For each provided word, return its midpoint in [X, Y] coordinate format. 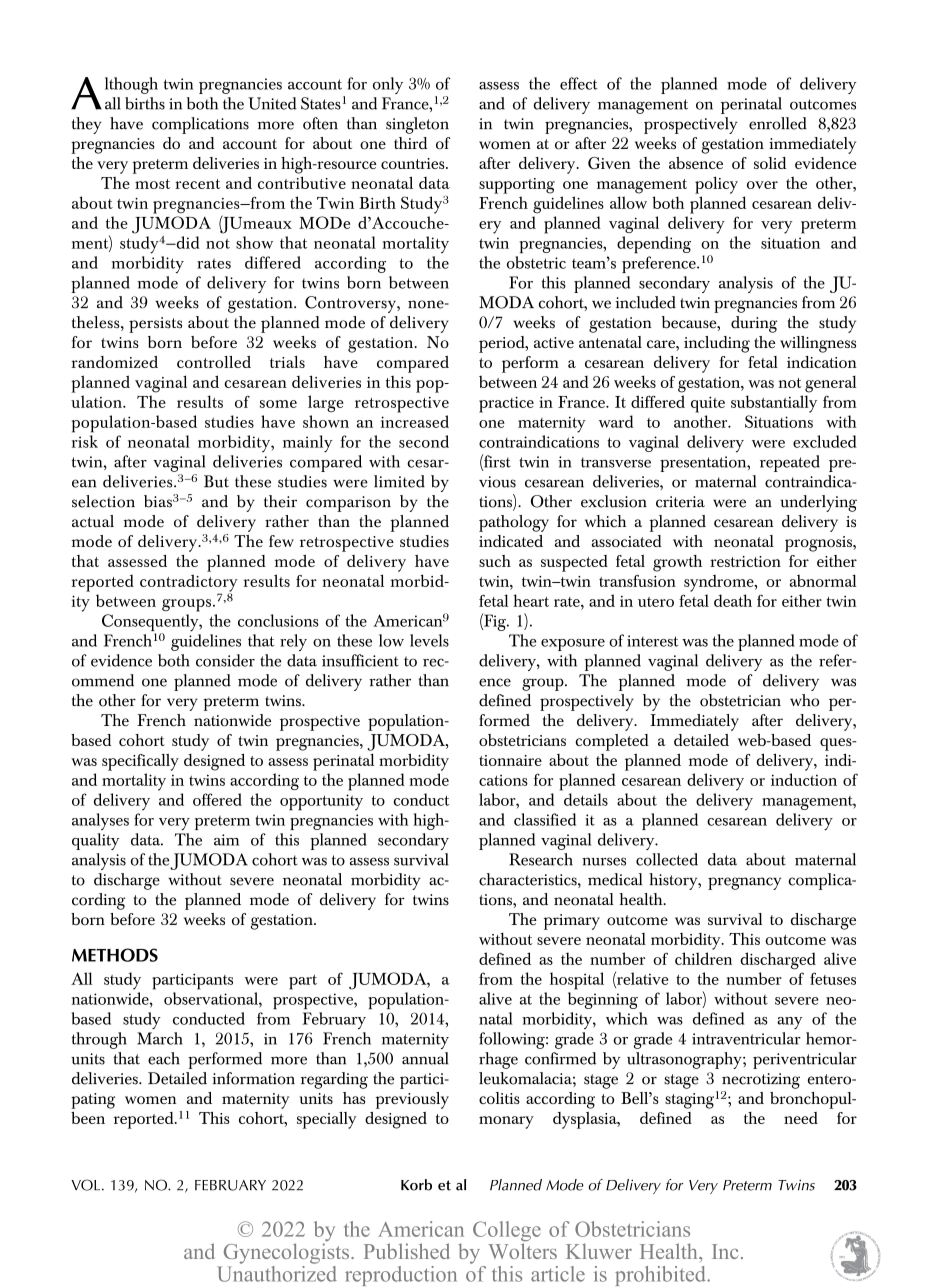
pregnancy [745, 883]
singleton [417, 125]
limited [399, 481]
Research [541, 859]
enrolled [778, 123]
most [152, 184]
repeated [790, 463]
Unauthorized [277, 1272]
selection [103, 501]
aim [226, 840]
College [507, 1232]
